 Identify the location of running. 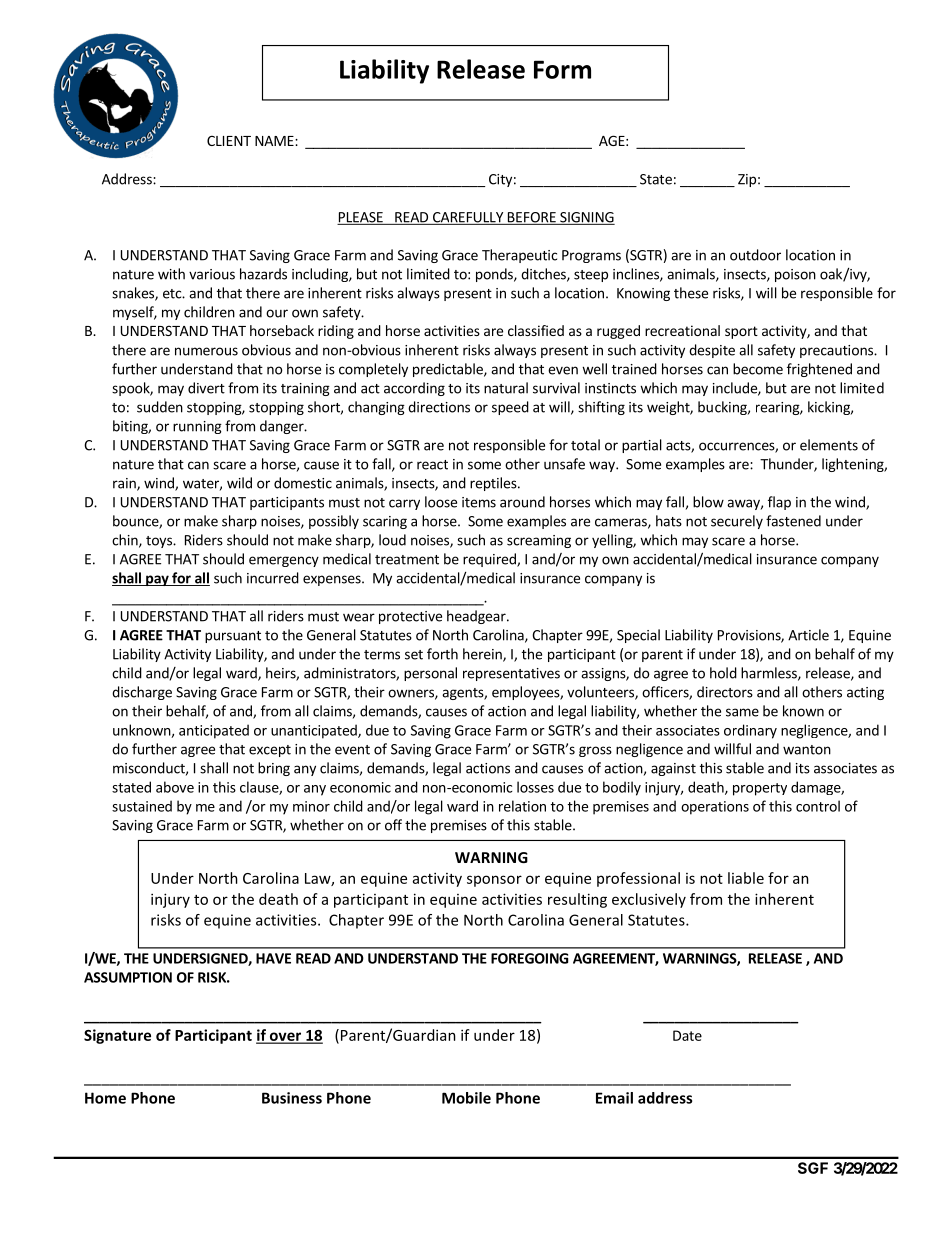
(197, 427).
